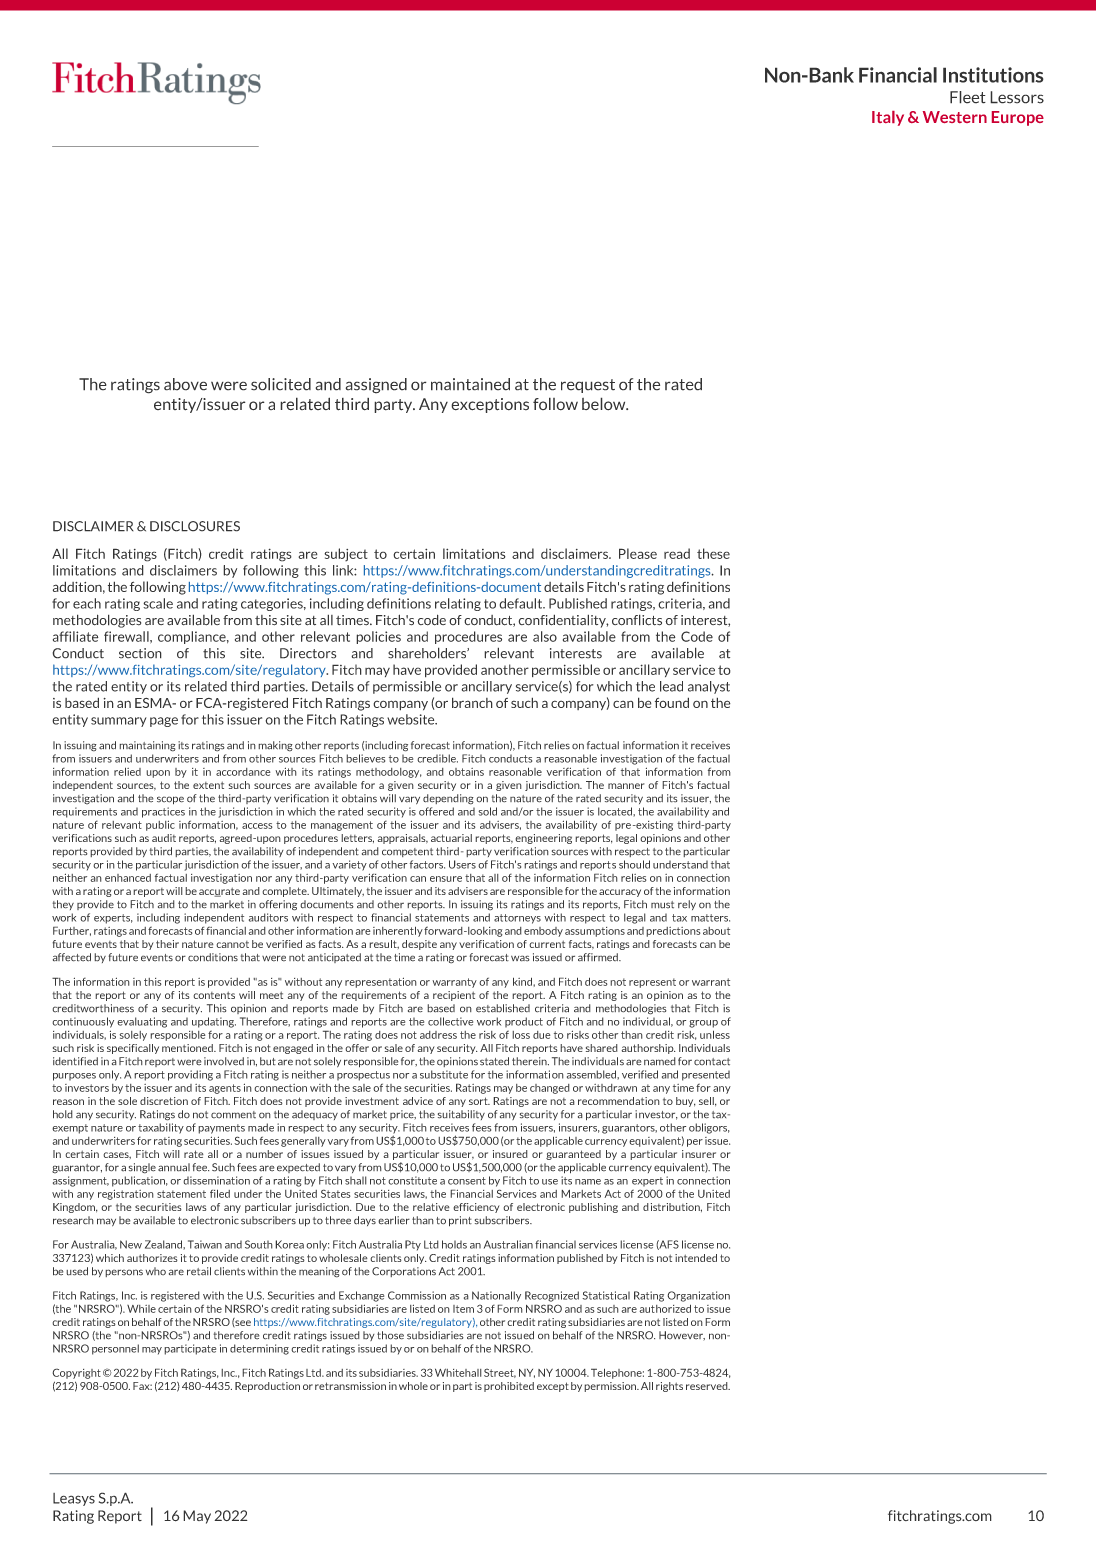 This screenshot has width=1096, height=1550. I want to click on reserved, so click(708, 1386).
